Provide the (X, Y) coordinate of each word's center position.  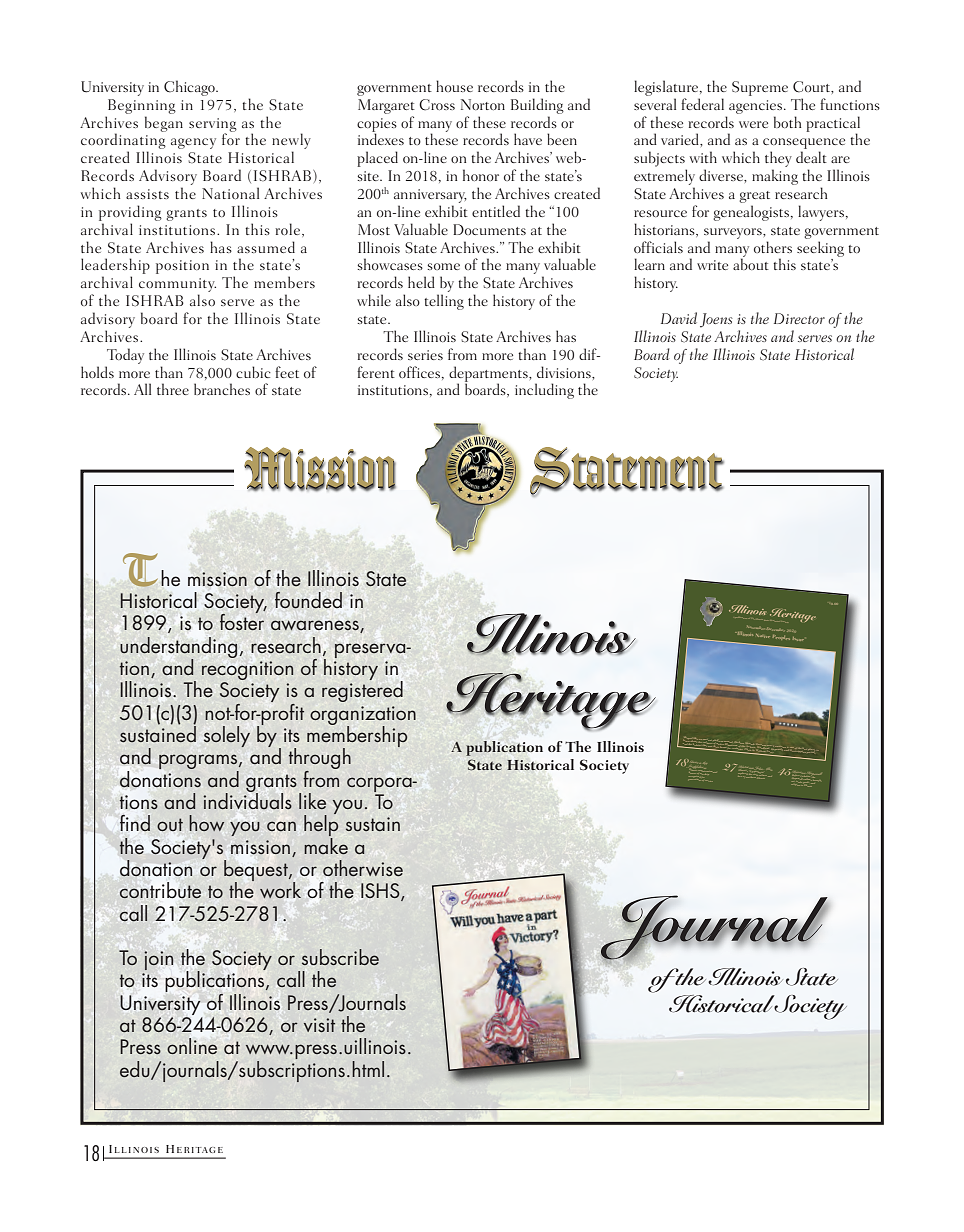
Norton (483, 104)
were (753, 124)
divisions (565, 372)
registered (362, 690)
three (173, 389)
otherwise (363, 868)
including (544, 391)
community (177, 286)
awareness (316, 626)
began (164, 124)
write (712, 265)
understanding (178, 648)
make (326, 844)
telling (444, 302)
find (135, 823)
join (158, 960)
